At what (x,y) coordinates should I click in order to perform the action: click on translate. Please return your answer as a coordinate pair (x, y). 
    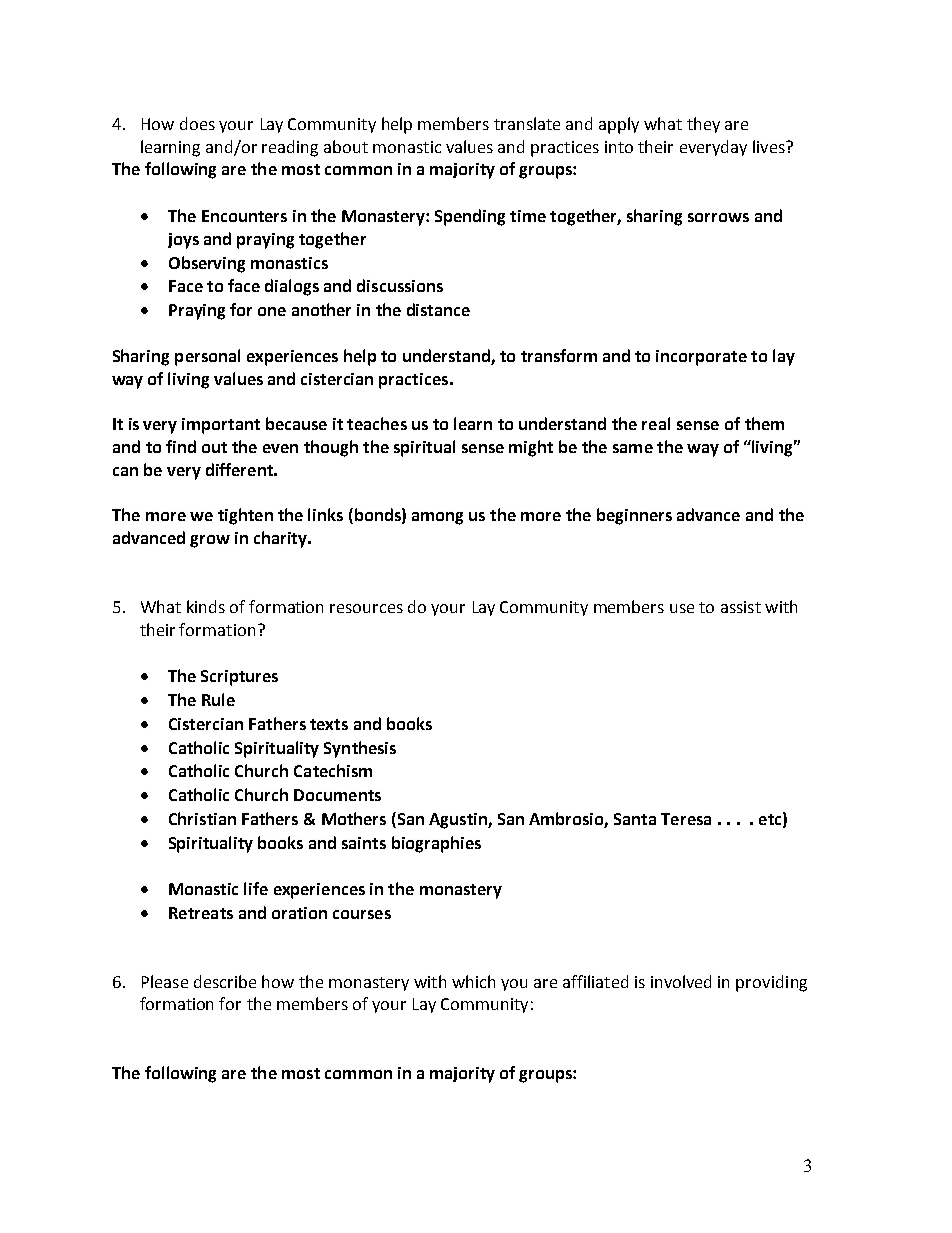
    Looking at the image, I should click on (527, 123).
